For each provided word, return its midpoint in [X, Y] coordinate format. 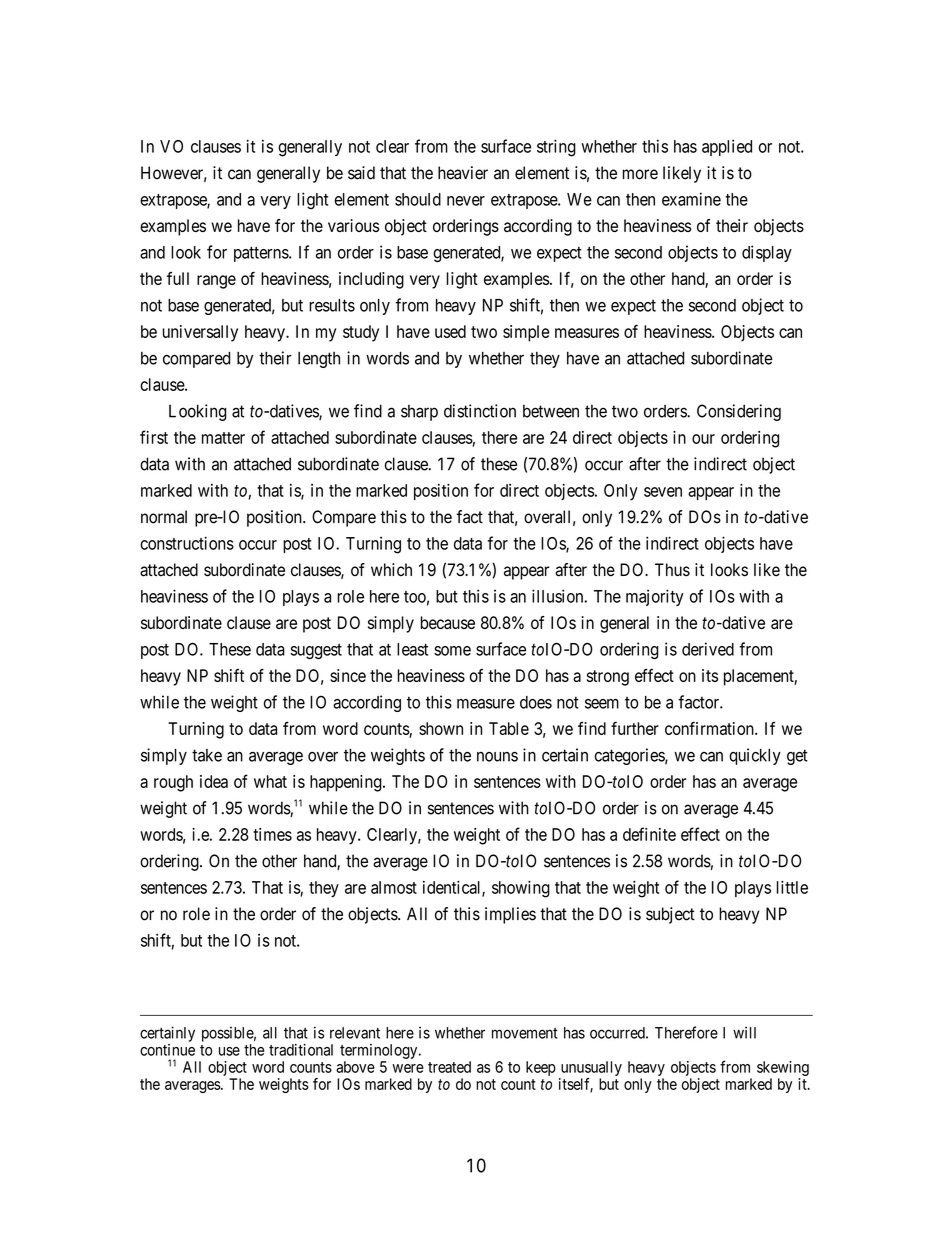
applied [727, 147]
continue [167, 1050]
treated [449, 1067]
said [361, 173]
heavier [463, 173]
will [744, 1032]
